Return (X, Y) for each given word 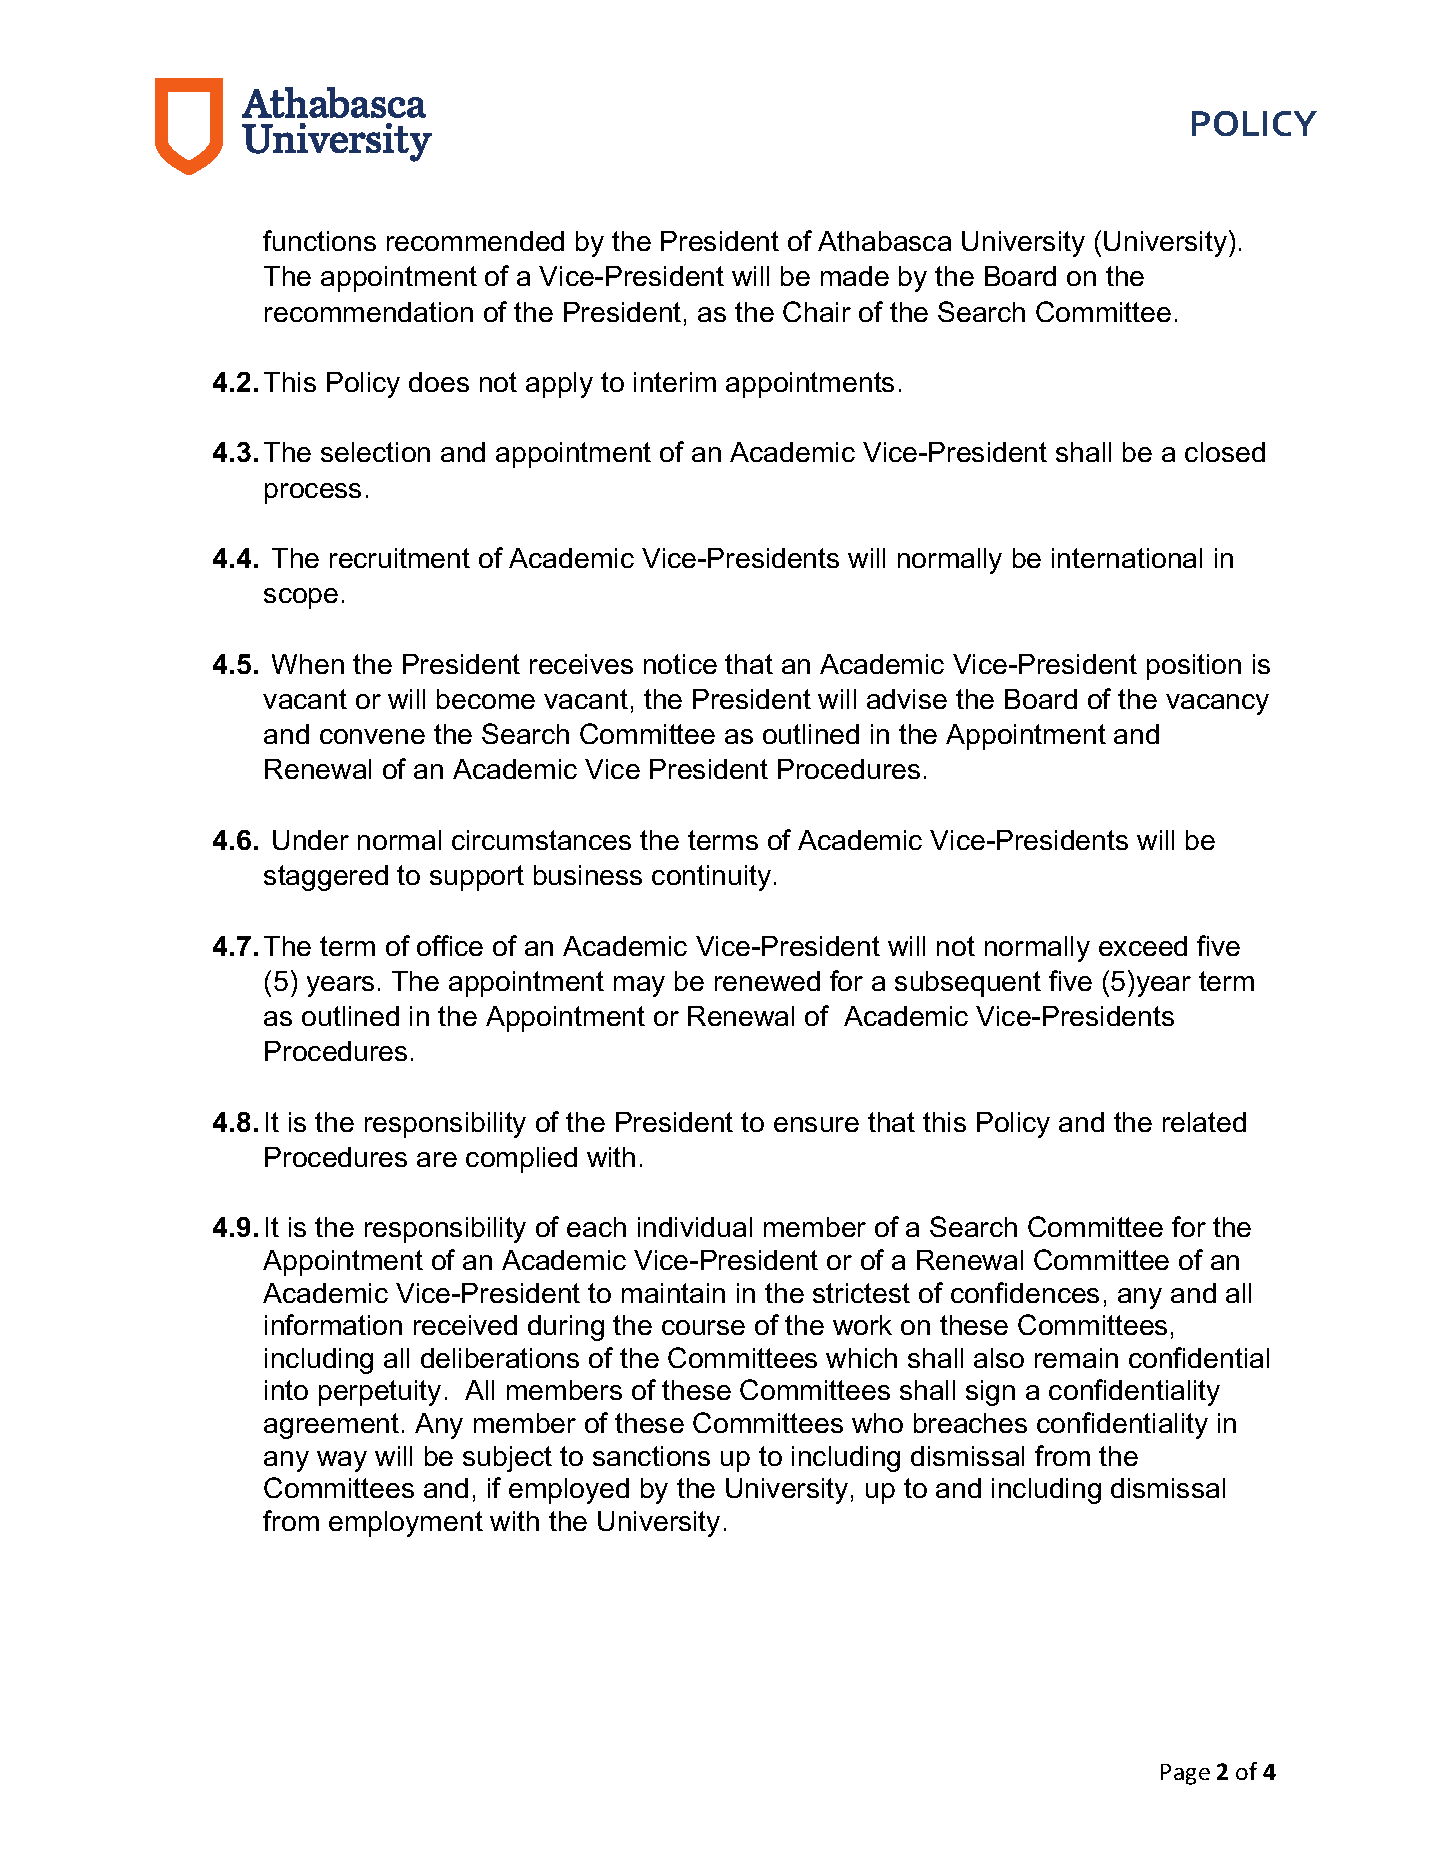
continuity (711, 878)
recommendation (369, 312)
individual (695, 1227)
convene (372, 736)
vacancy (1217, 704)
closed (1225, 452)
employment (406, 1524)
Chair (817, 311)
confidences (1025, 1292)
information (333, 1324)
